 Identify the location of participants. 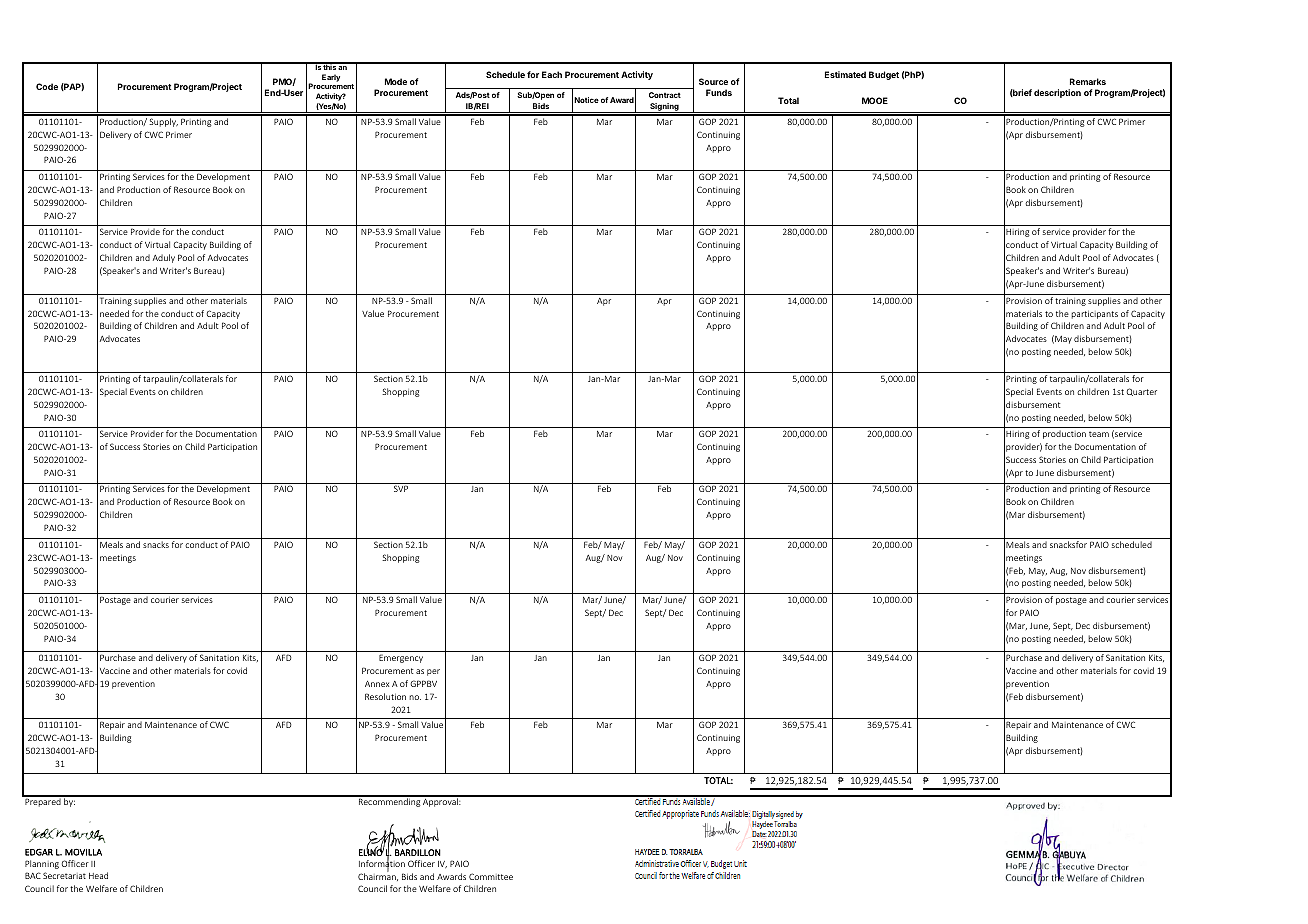
(1094, 315).
